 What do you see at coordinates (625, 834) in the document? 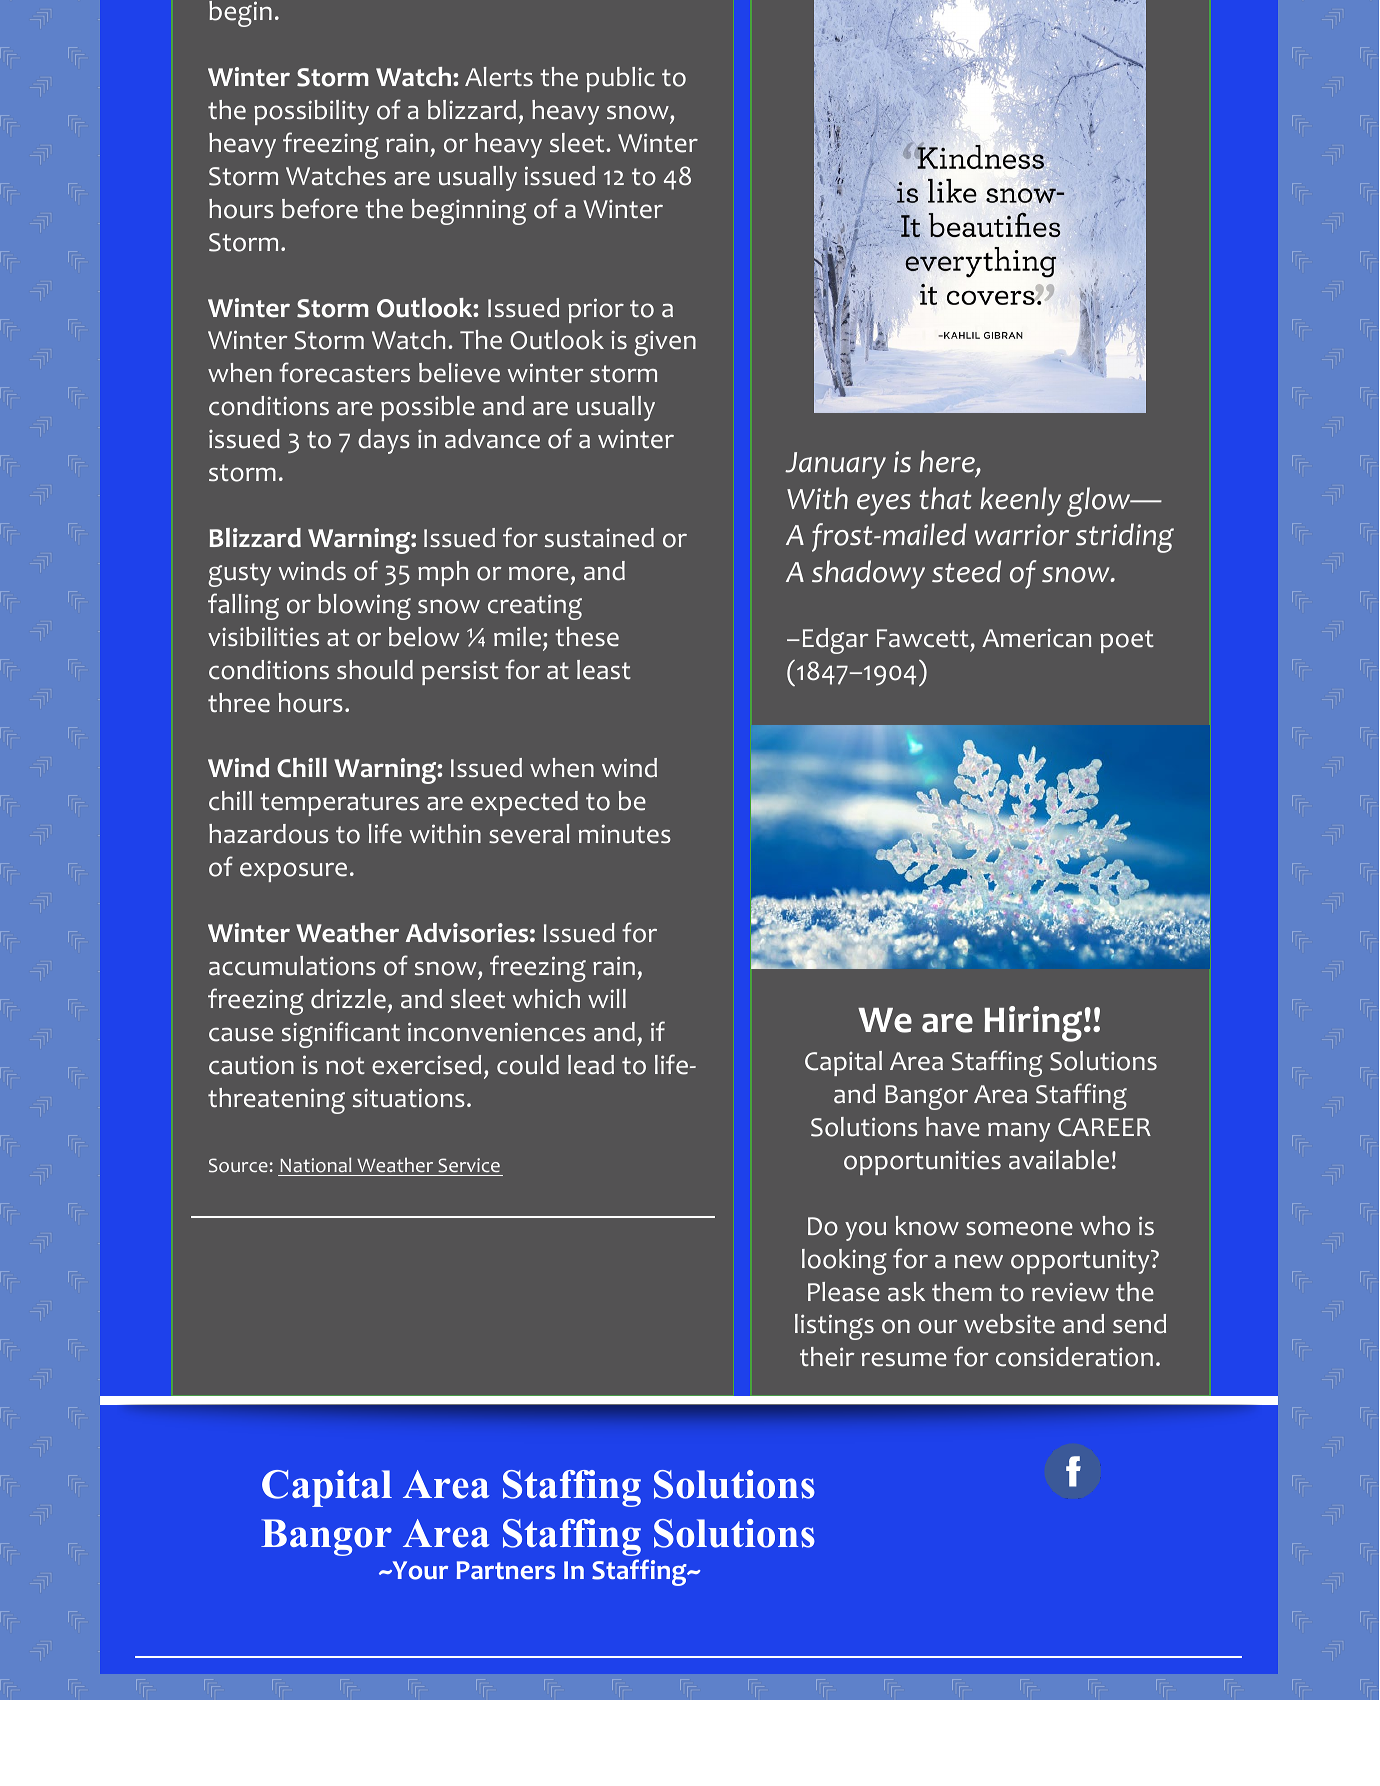
I see `minutes` at bounding box center [625, 834].
